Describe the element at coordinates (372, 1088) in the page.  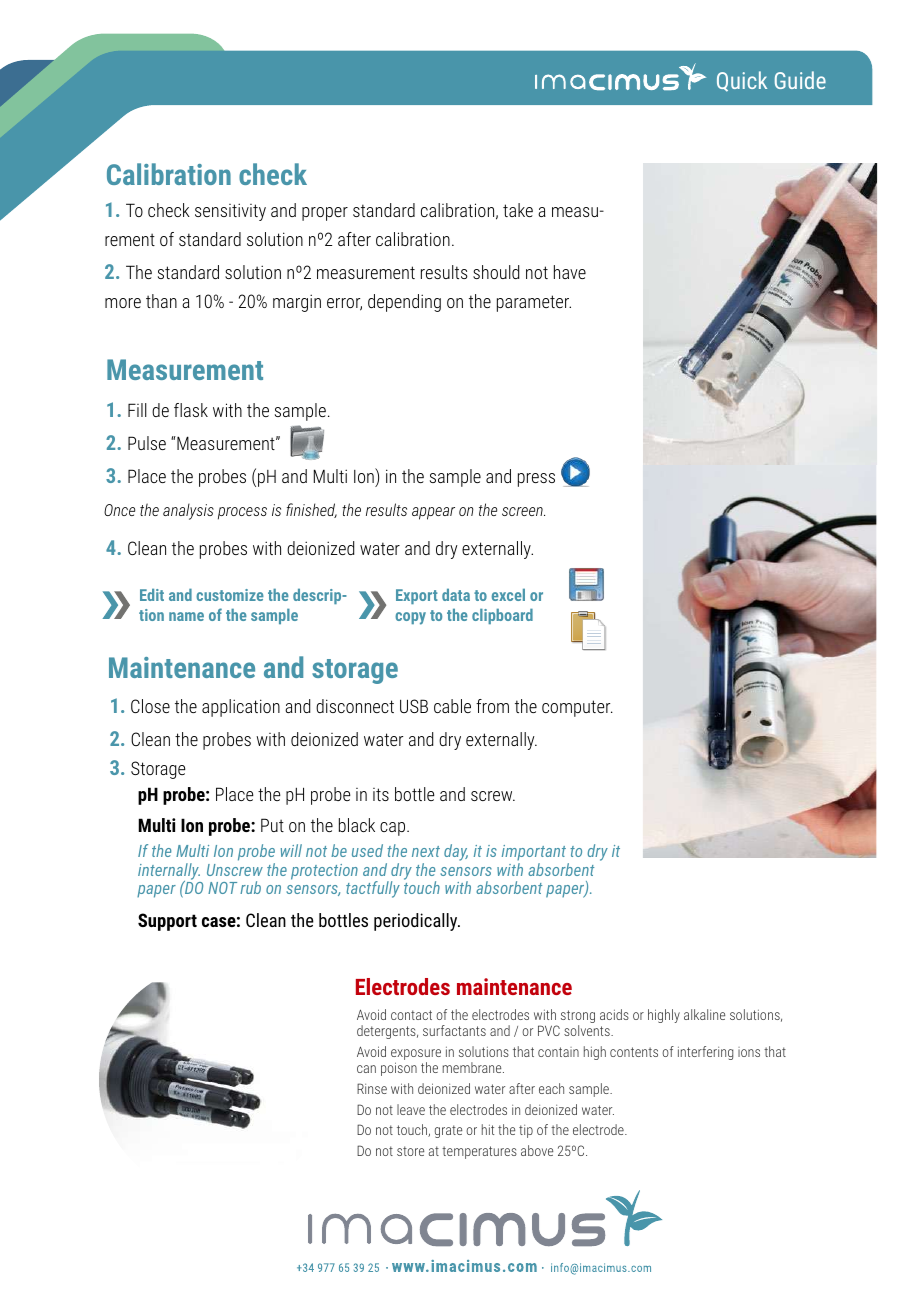
I see `Rinse` at that location.
